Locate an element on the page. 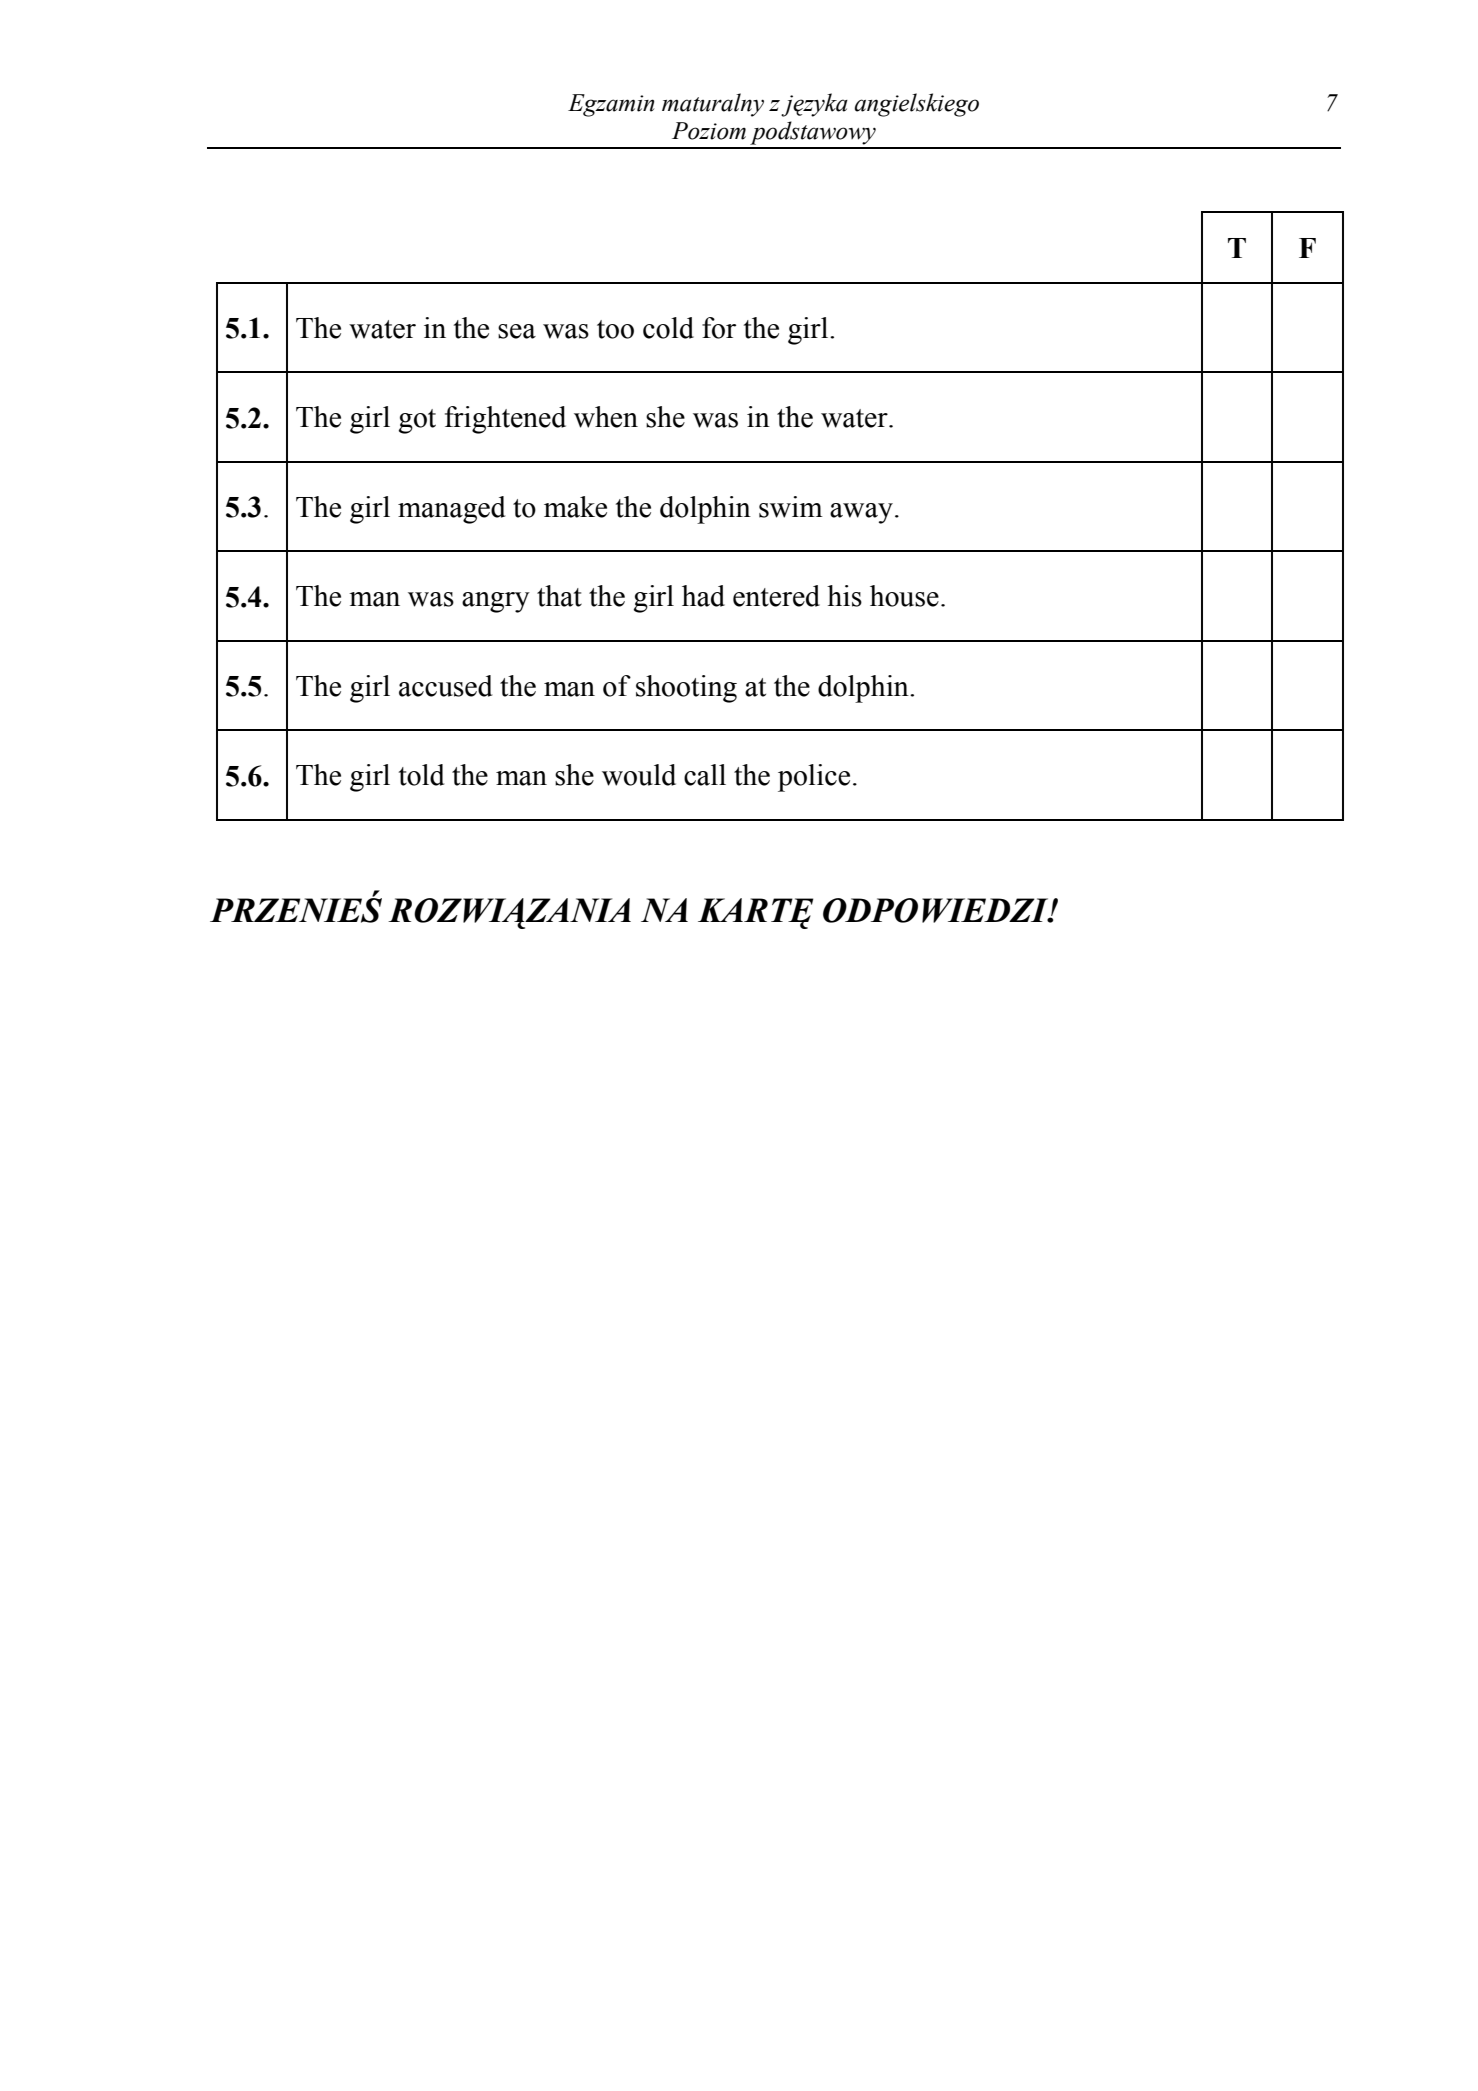 Image resolution: width=1478 pixels, height=2091 pixels. for is located at coordinates (719, 328).
